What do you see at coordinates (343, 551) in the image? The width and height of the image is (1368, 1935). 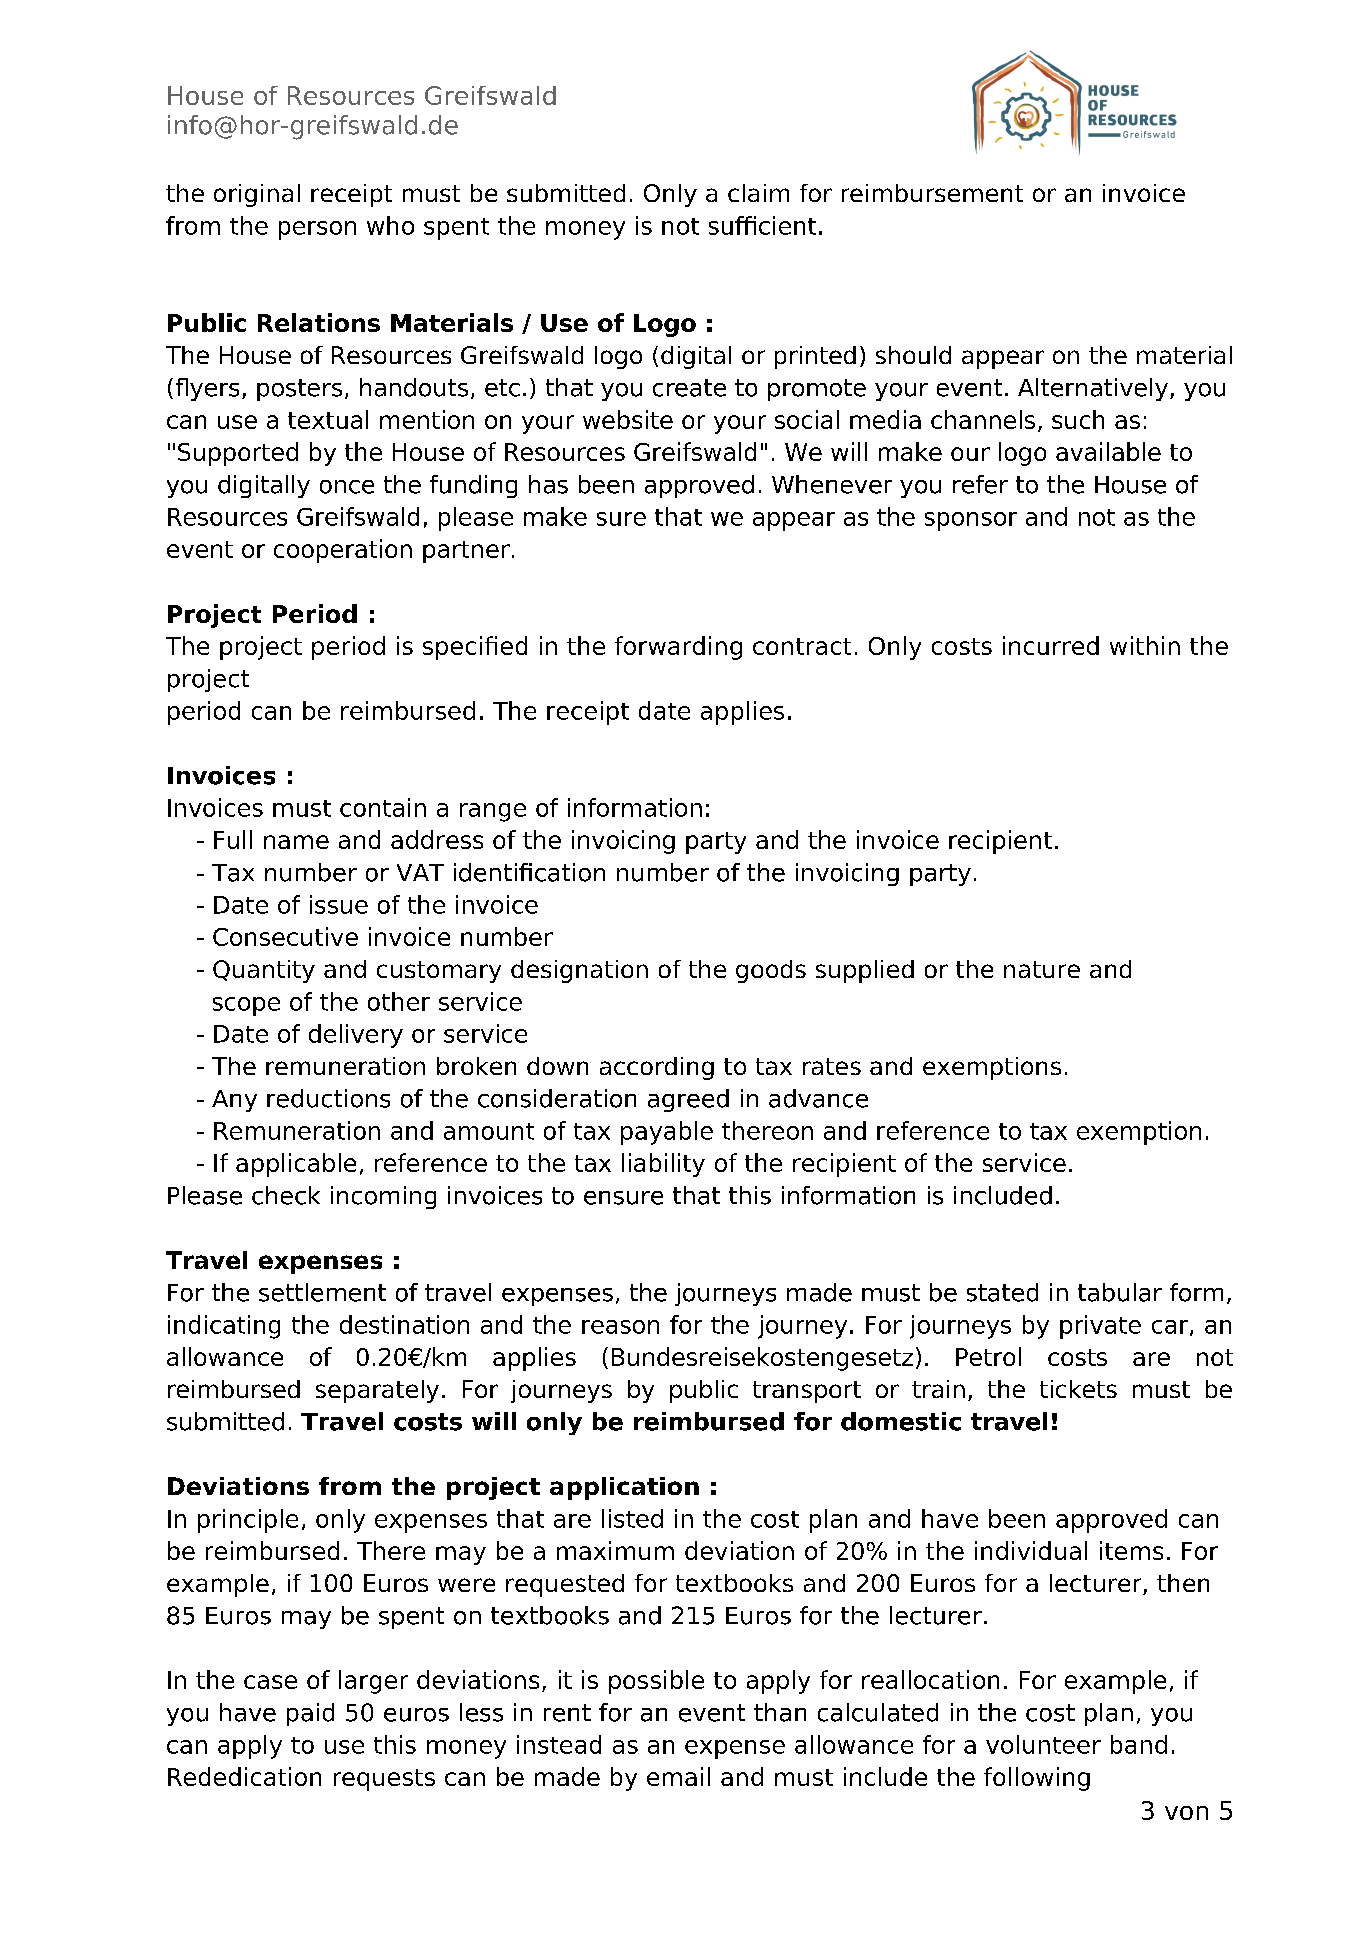 I see `cooperation` at bounding box center [343, 551].
